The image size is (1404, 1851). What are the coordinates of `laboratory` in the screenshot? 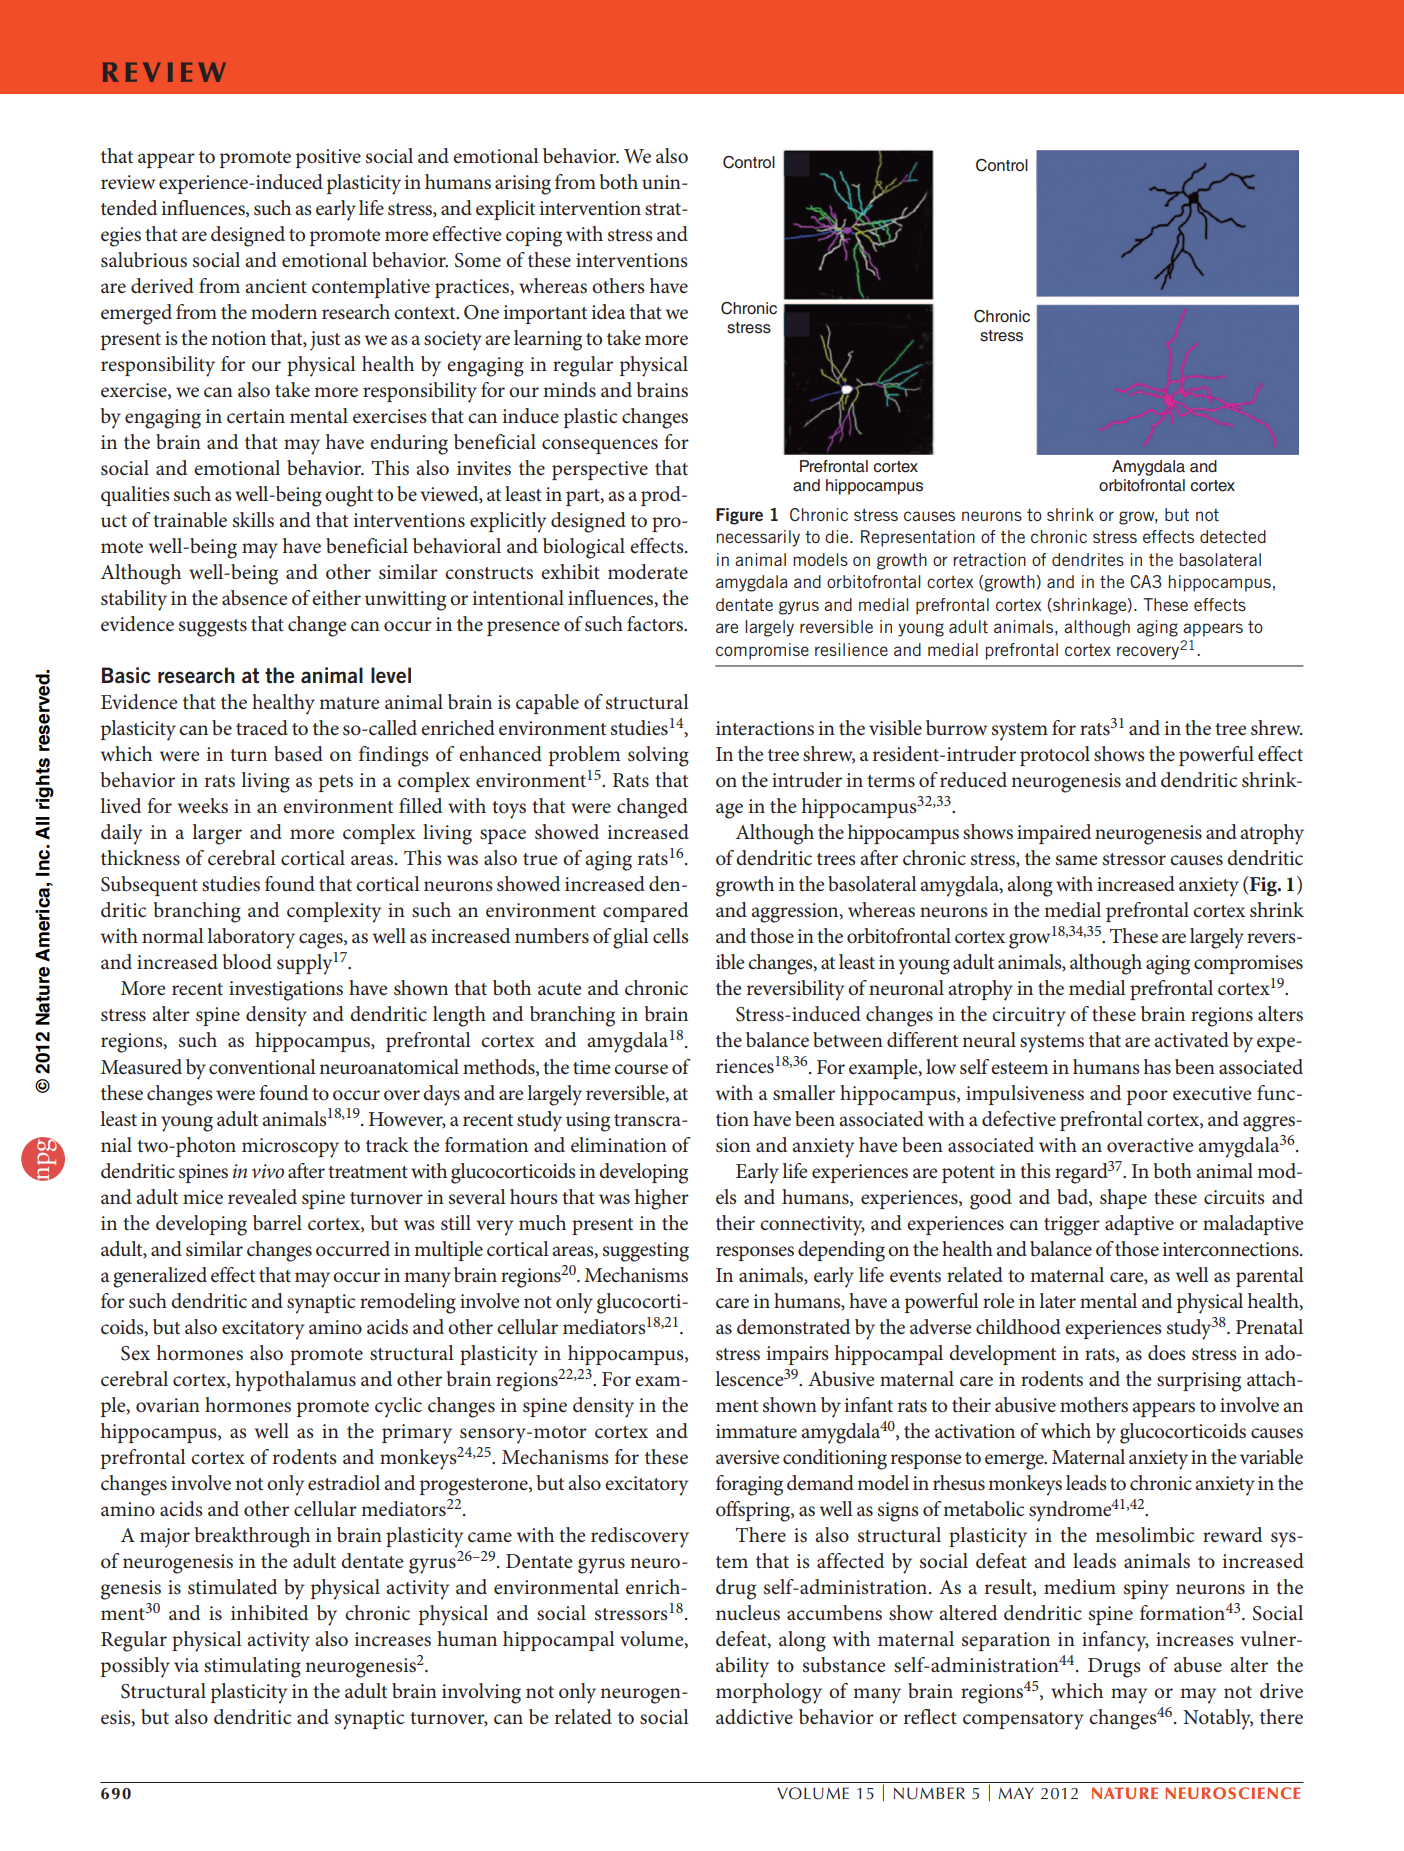 It's located at (251, 938).
